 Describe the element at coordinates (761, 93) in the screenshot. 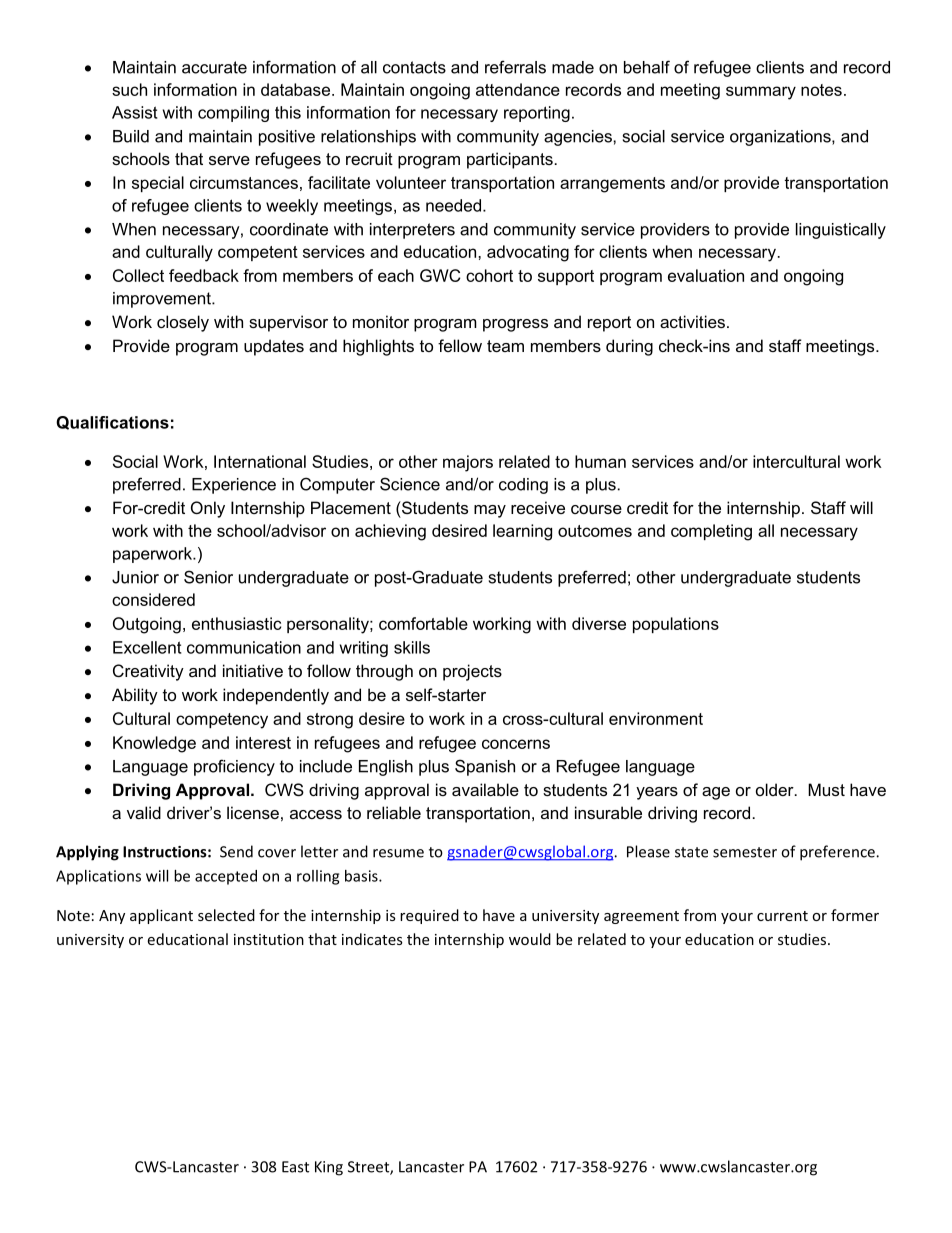

I see `summary` at that location.
